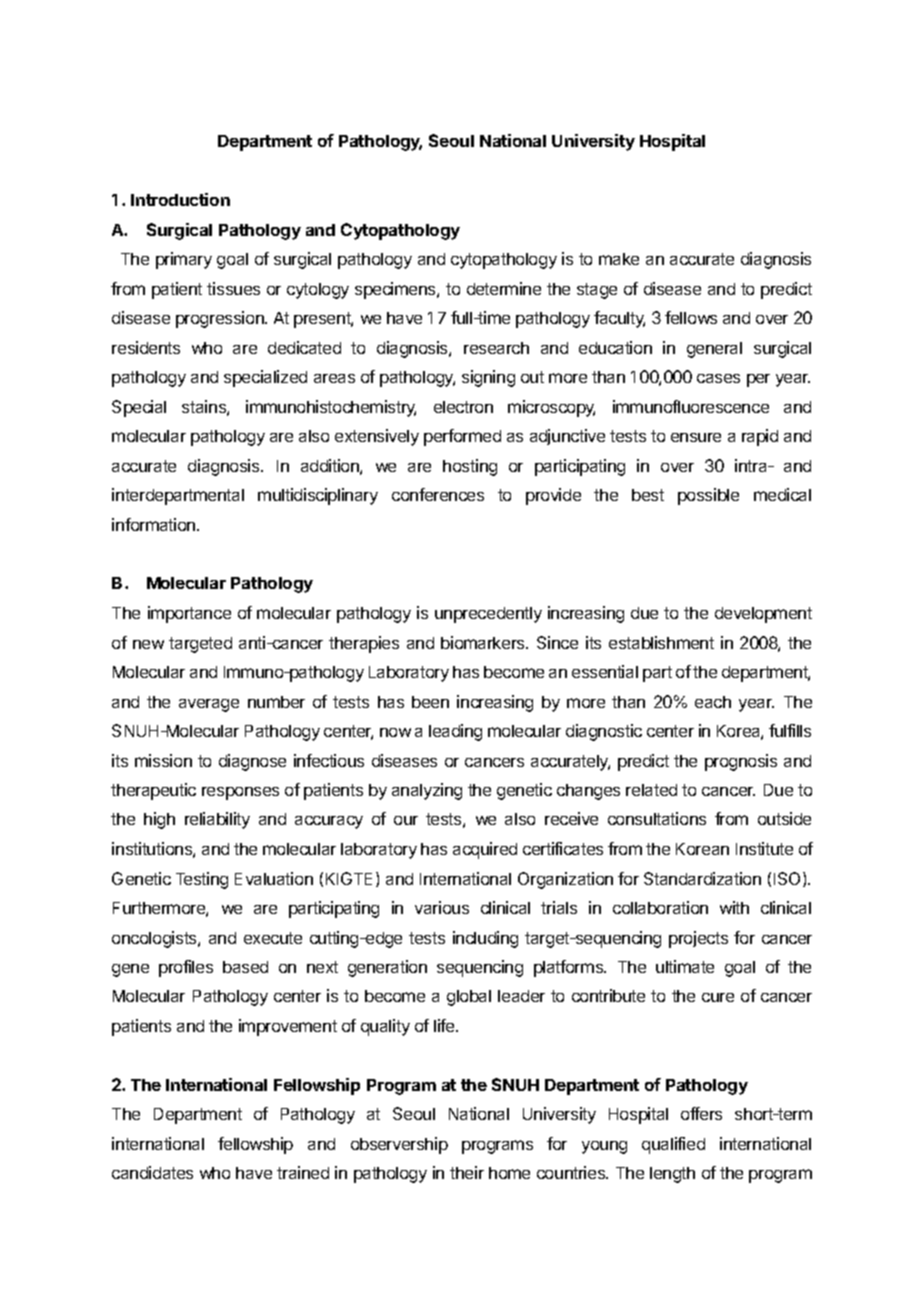 The image size is (924, 1308). I want to click on each, so click(713, 702).
